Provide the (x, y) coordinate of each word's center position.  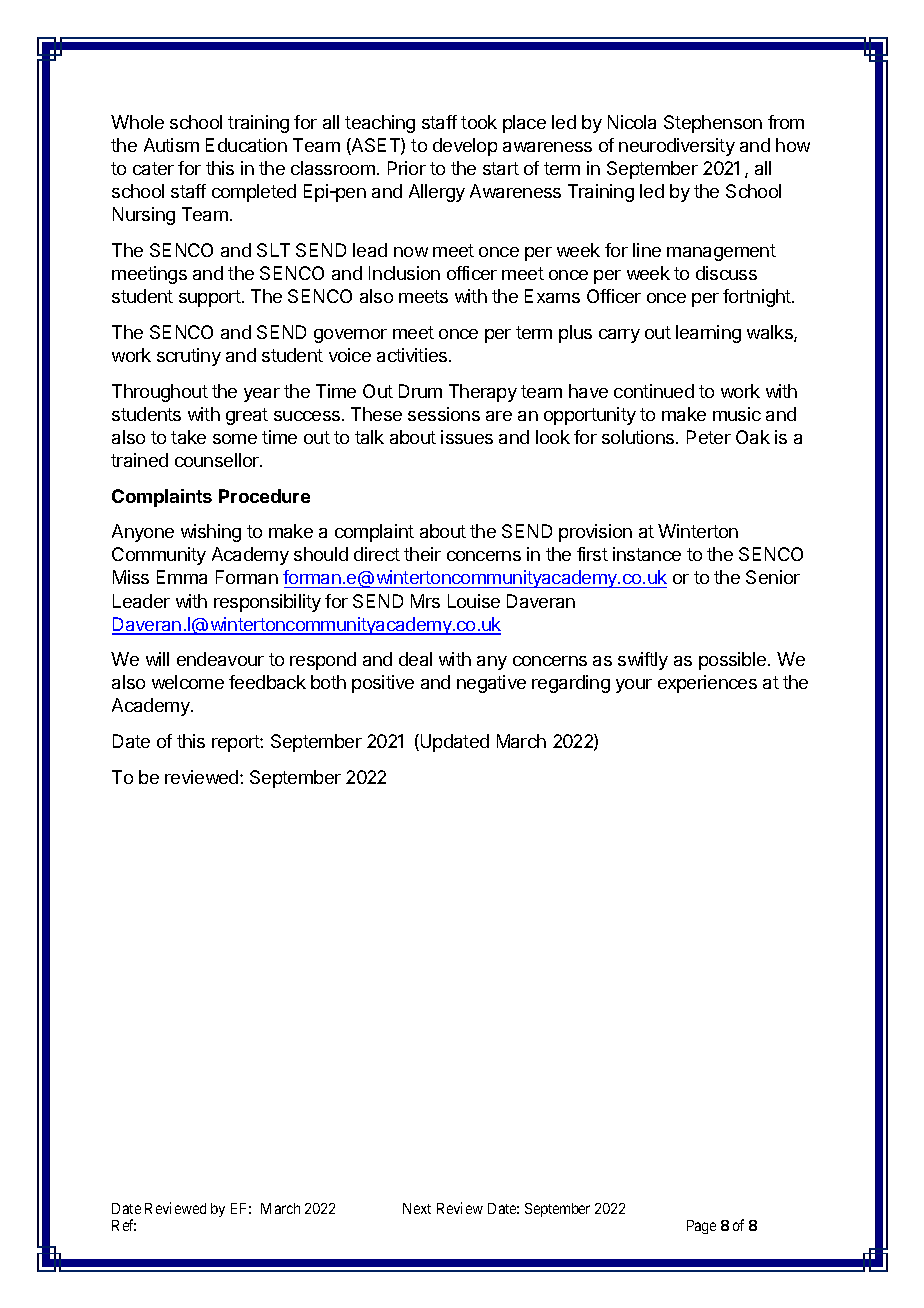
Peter (709, 437)
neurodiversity (677, 147)
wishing (211, 533)
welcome (188, 682)
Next (417, 1208)
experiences (707, 684)
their (422, 554)
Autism (171, 145)
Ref (124, 1225)
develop (465, 147)
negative (491, 684)
